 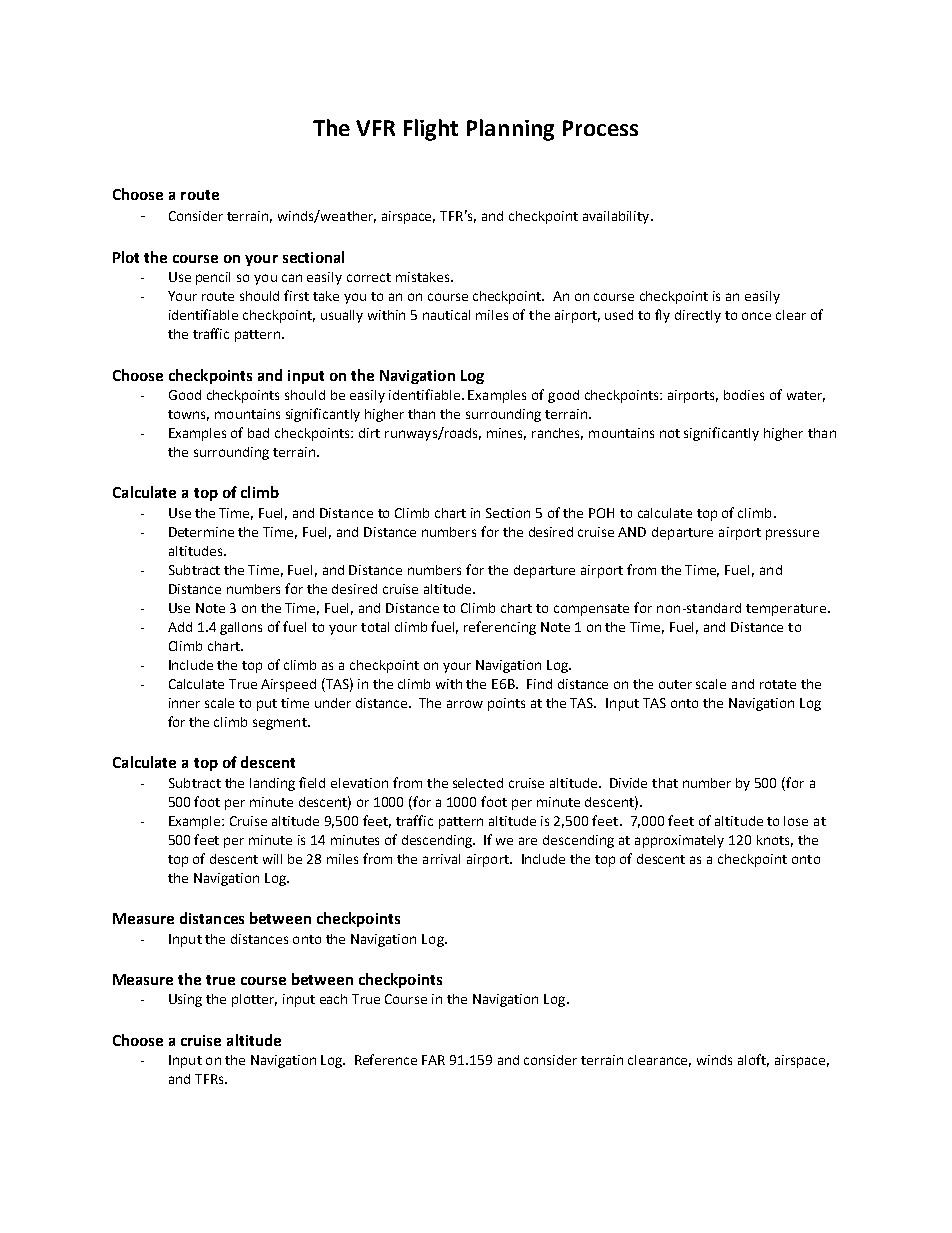 What do you see at coordinates (446, 315) in the document?
I see `nautical` at bounding box center [446, 315].
